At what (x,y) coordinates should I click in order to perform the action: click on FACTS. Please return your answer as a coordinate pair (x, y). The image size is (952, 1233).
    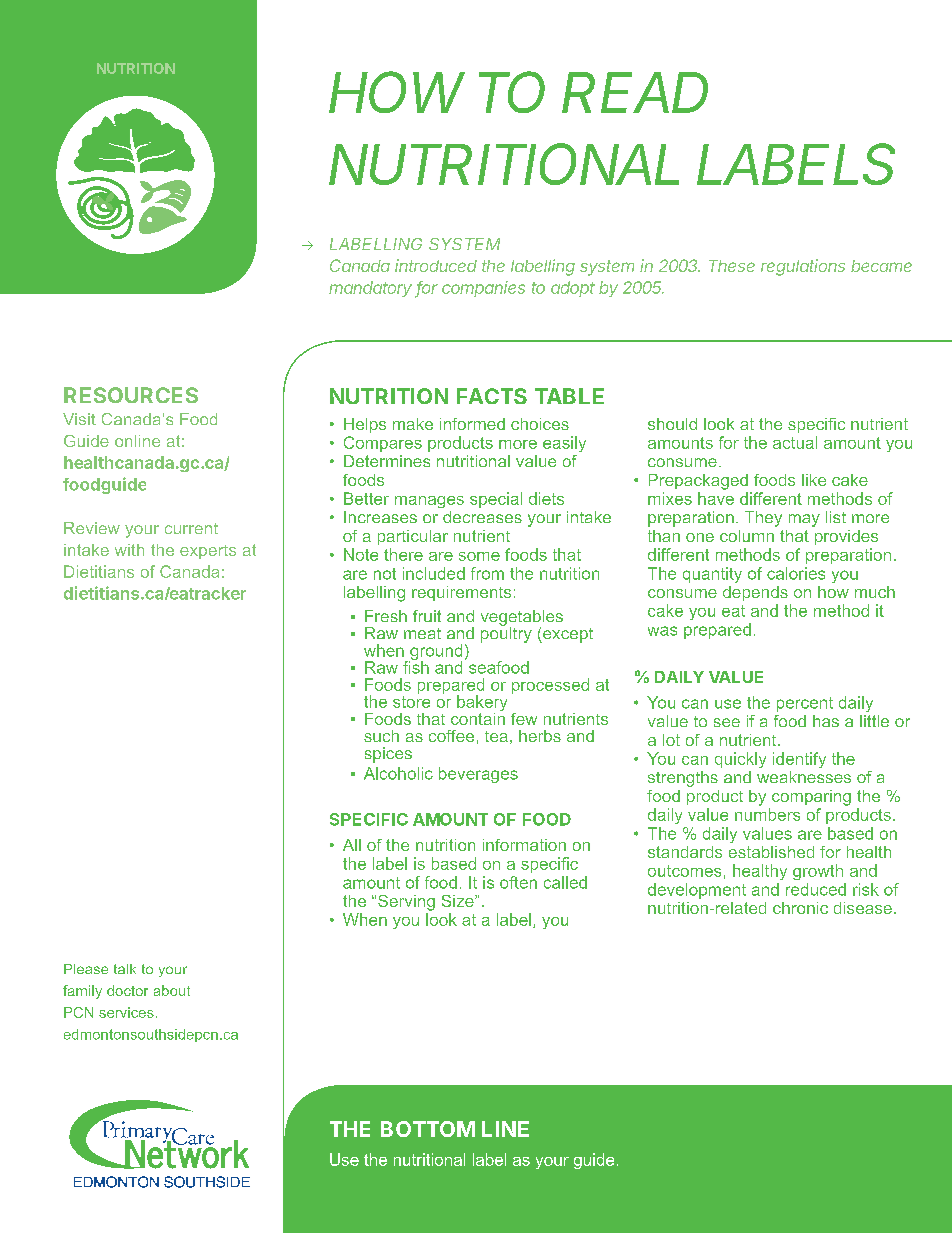
    Looking at the image, I should click on (492, 396).
